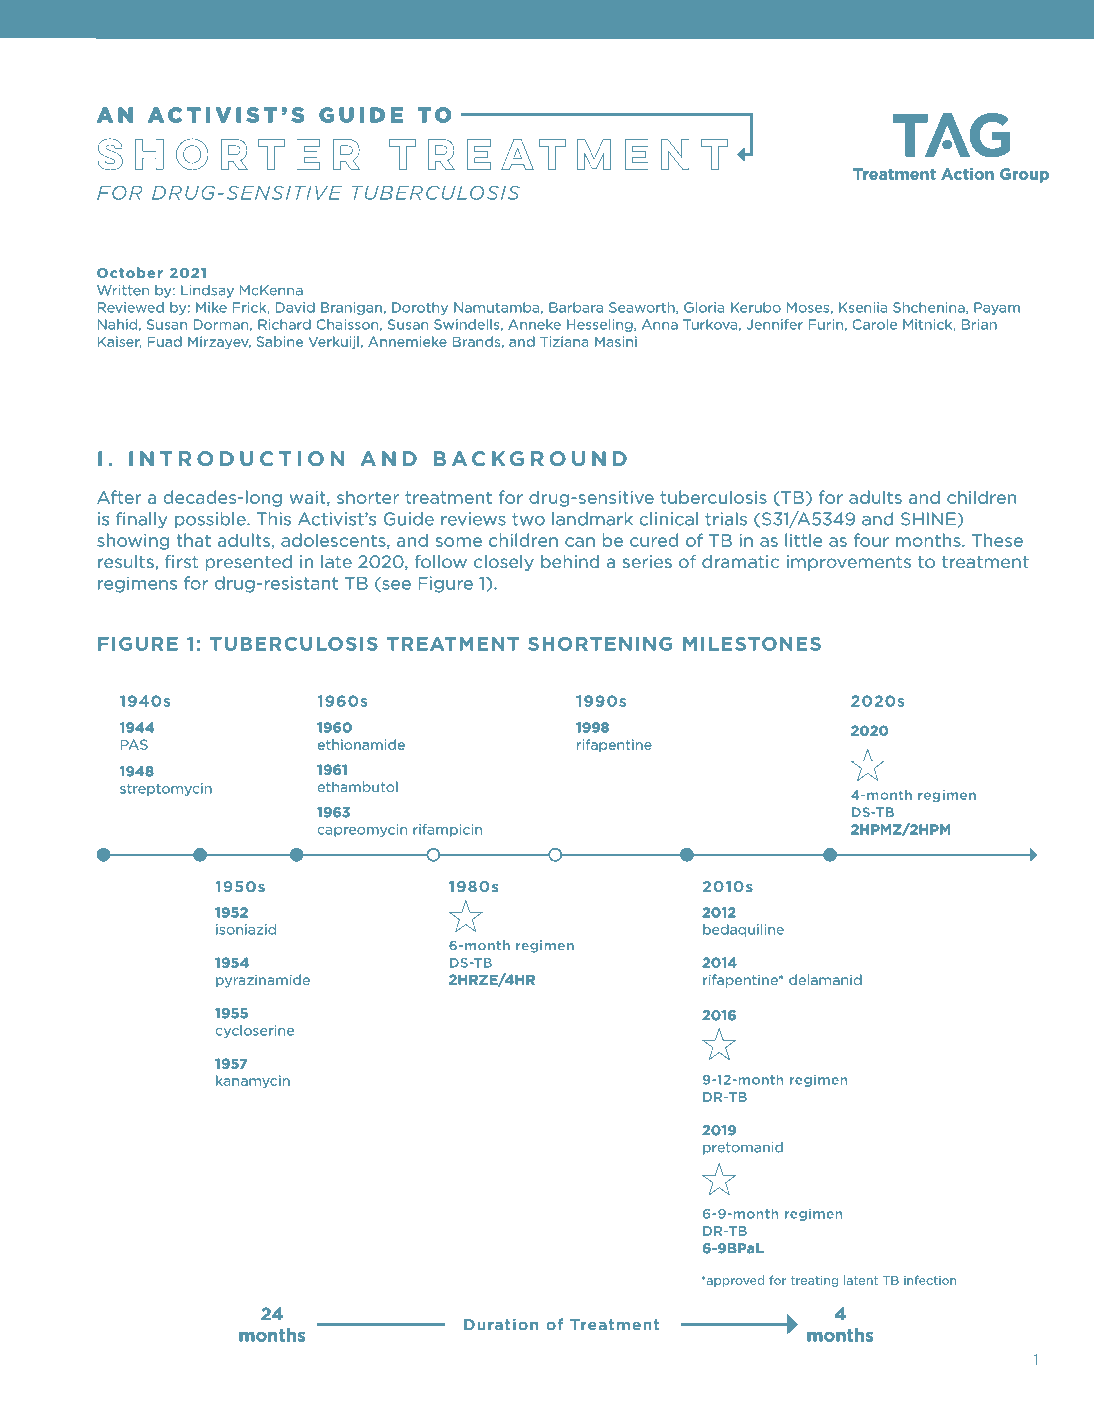  Describe the element at coordinates (134, 744) in the screenshot. I see `PAS` at that location.
